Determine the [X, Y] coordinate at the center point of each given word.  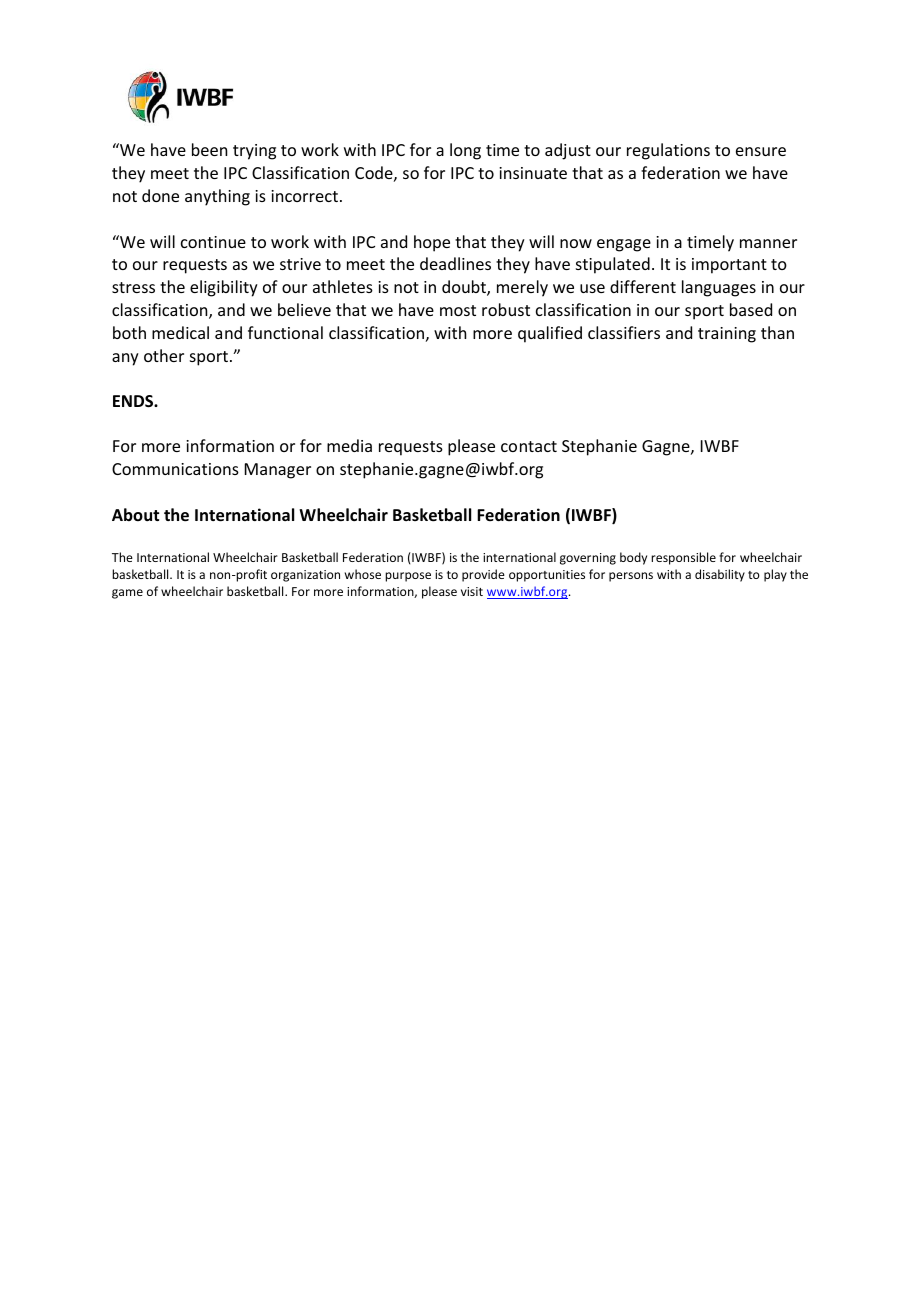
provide [483, 575]
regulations [668, 151]
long [465, 151]
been [209, 149]
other [164, 355]
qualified [550, 334]
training [727, 335]
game [127, 594]
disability [720, 575]
